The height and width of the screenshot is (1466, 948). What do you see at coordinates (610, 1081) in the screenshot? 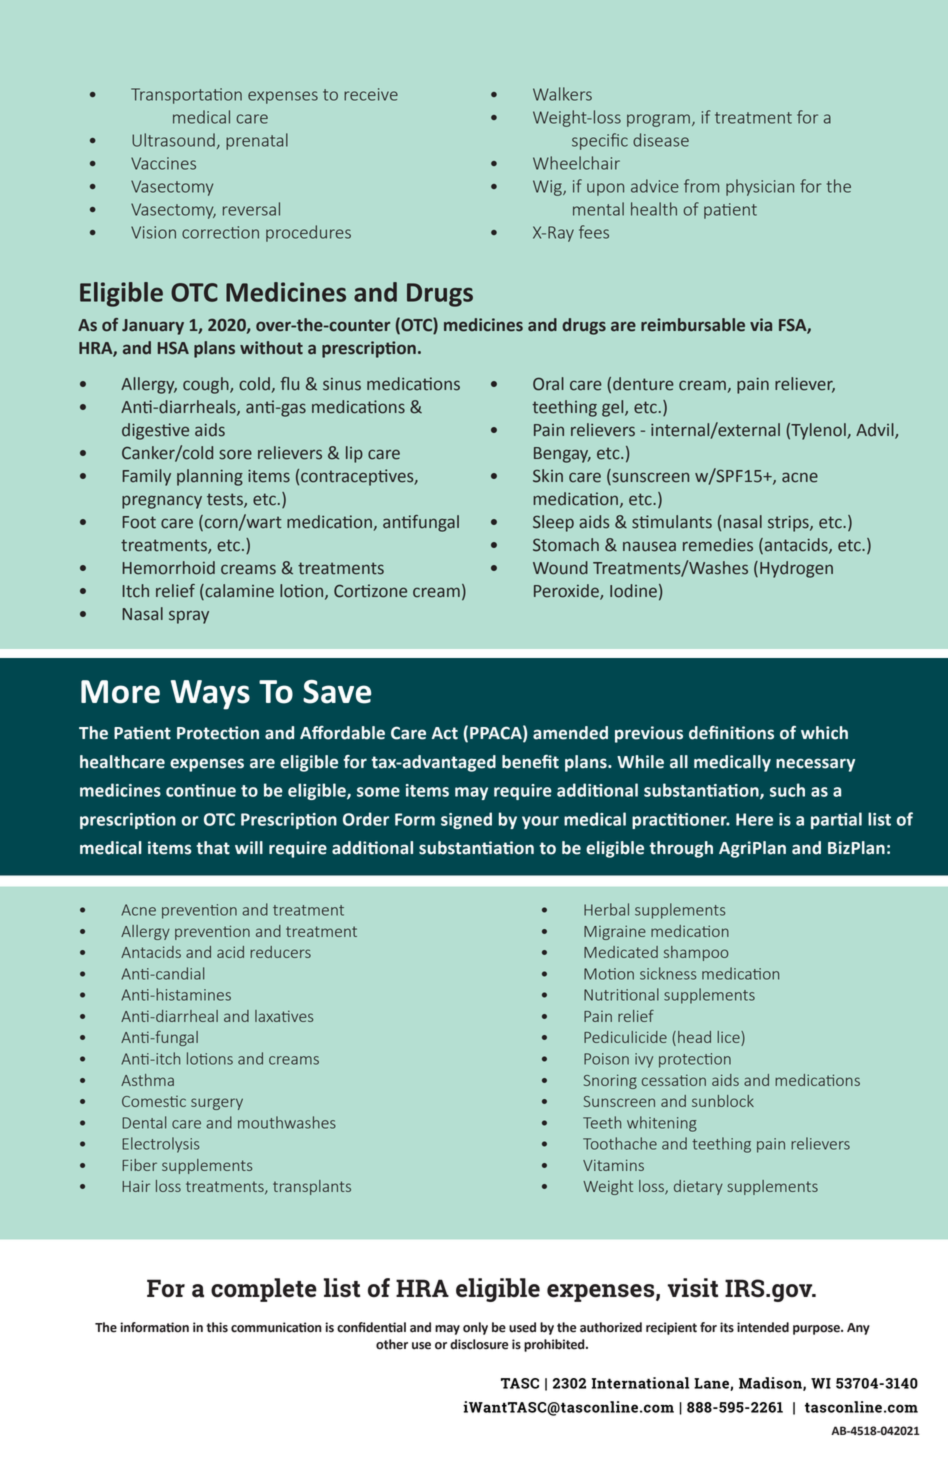
I see `Snoring` at bounding box center [610, 1081].
